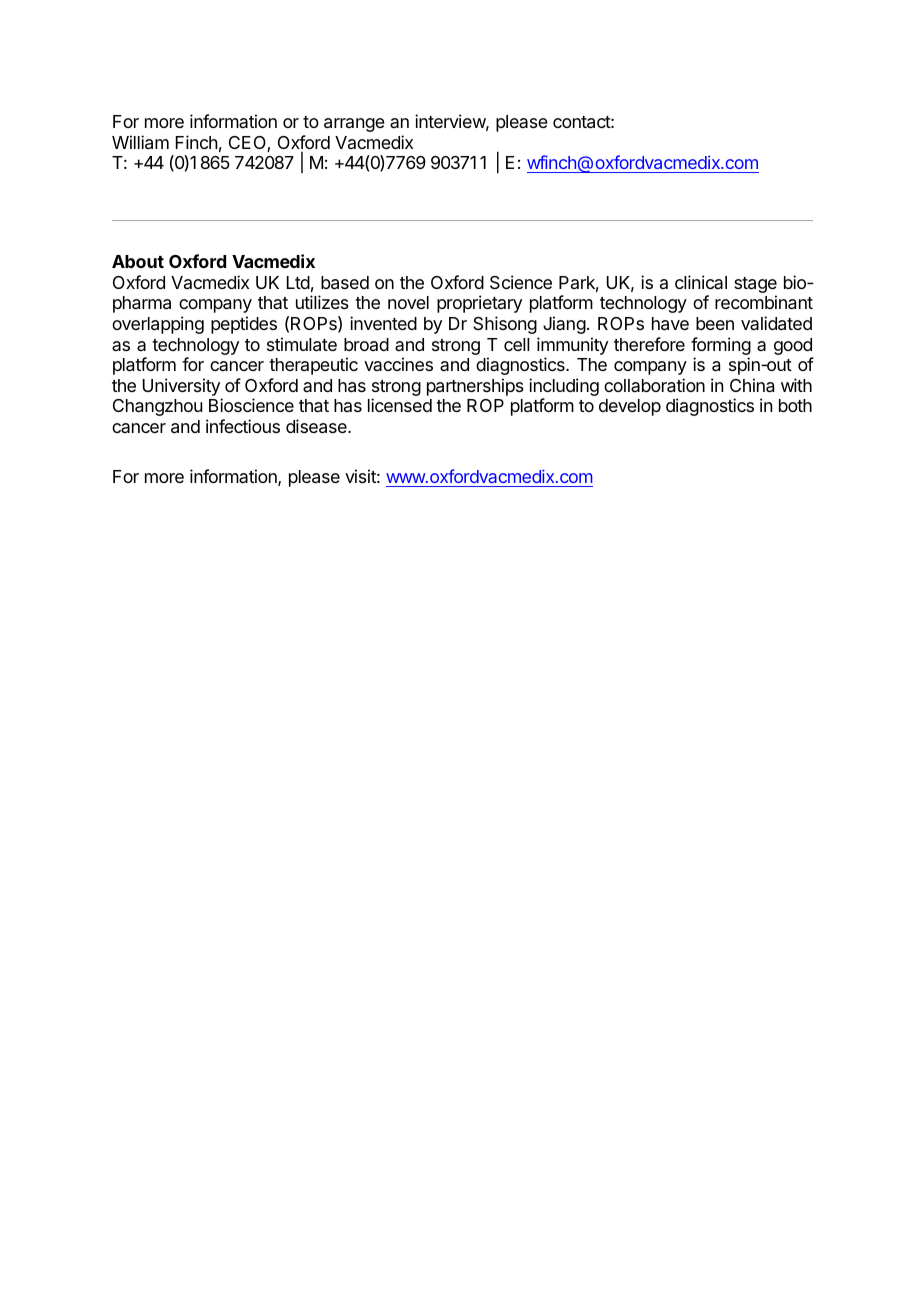  I want to click on About, so click(138, 261).
